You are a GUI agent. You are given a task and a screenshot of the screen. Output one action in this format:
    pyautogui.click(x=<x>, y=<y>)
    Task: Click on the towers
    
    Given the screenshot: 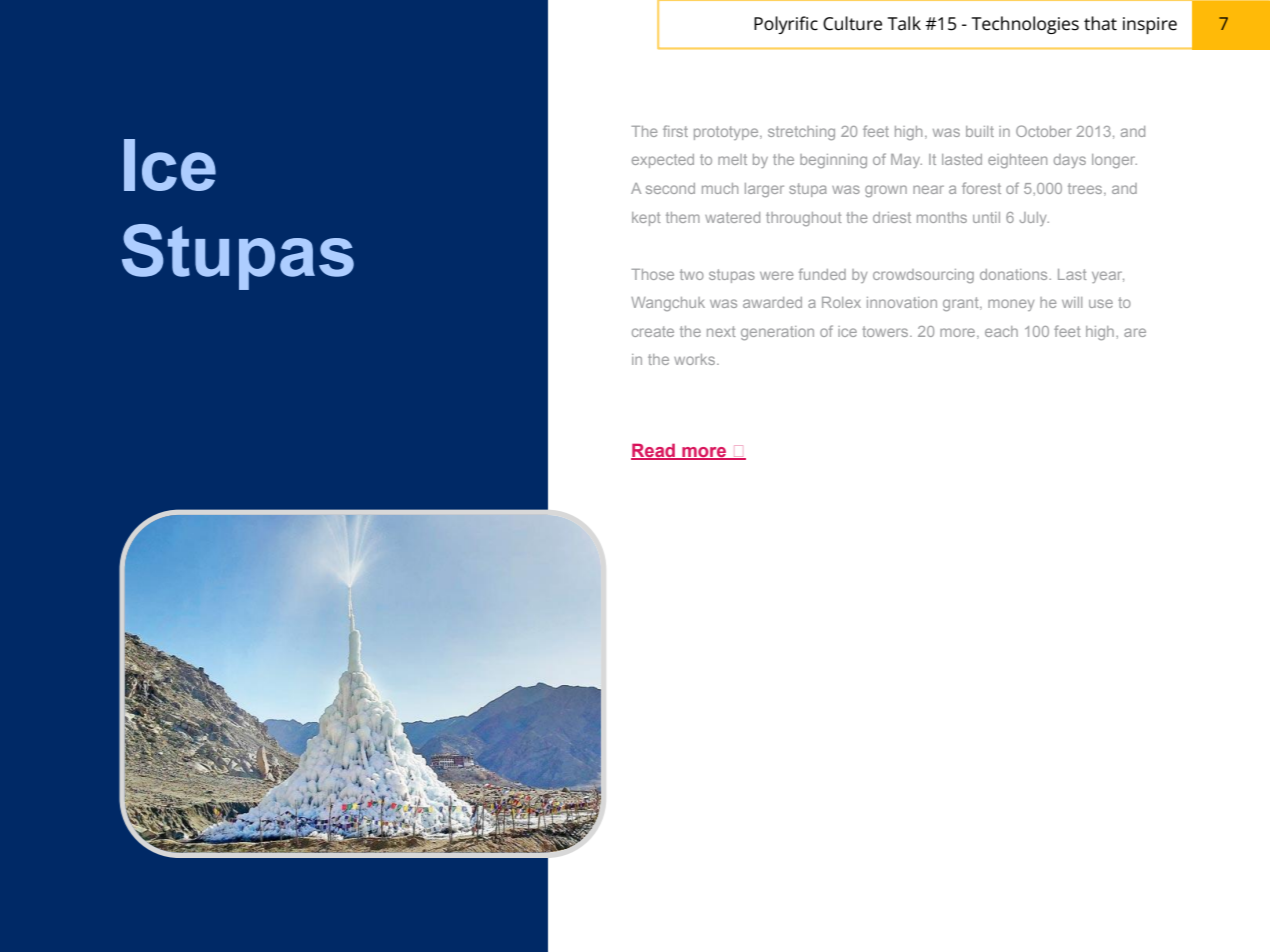 What is the action you would take?
    pyautogui.click(x=886, y=331)
